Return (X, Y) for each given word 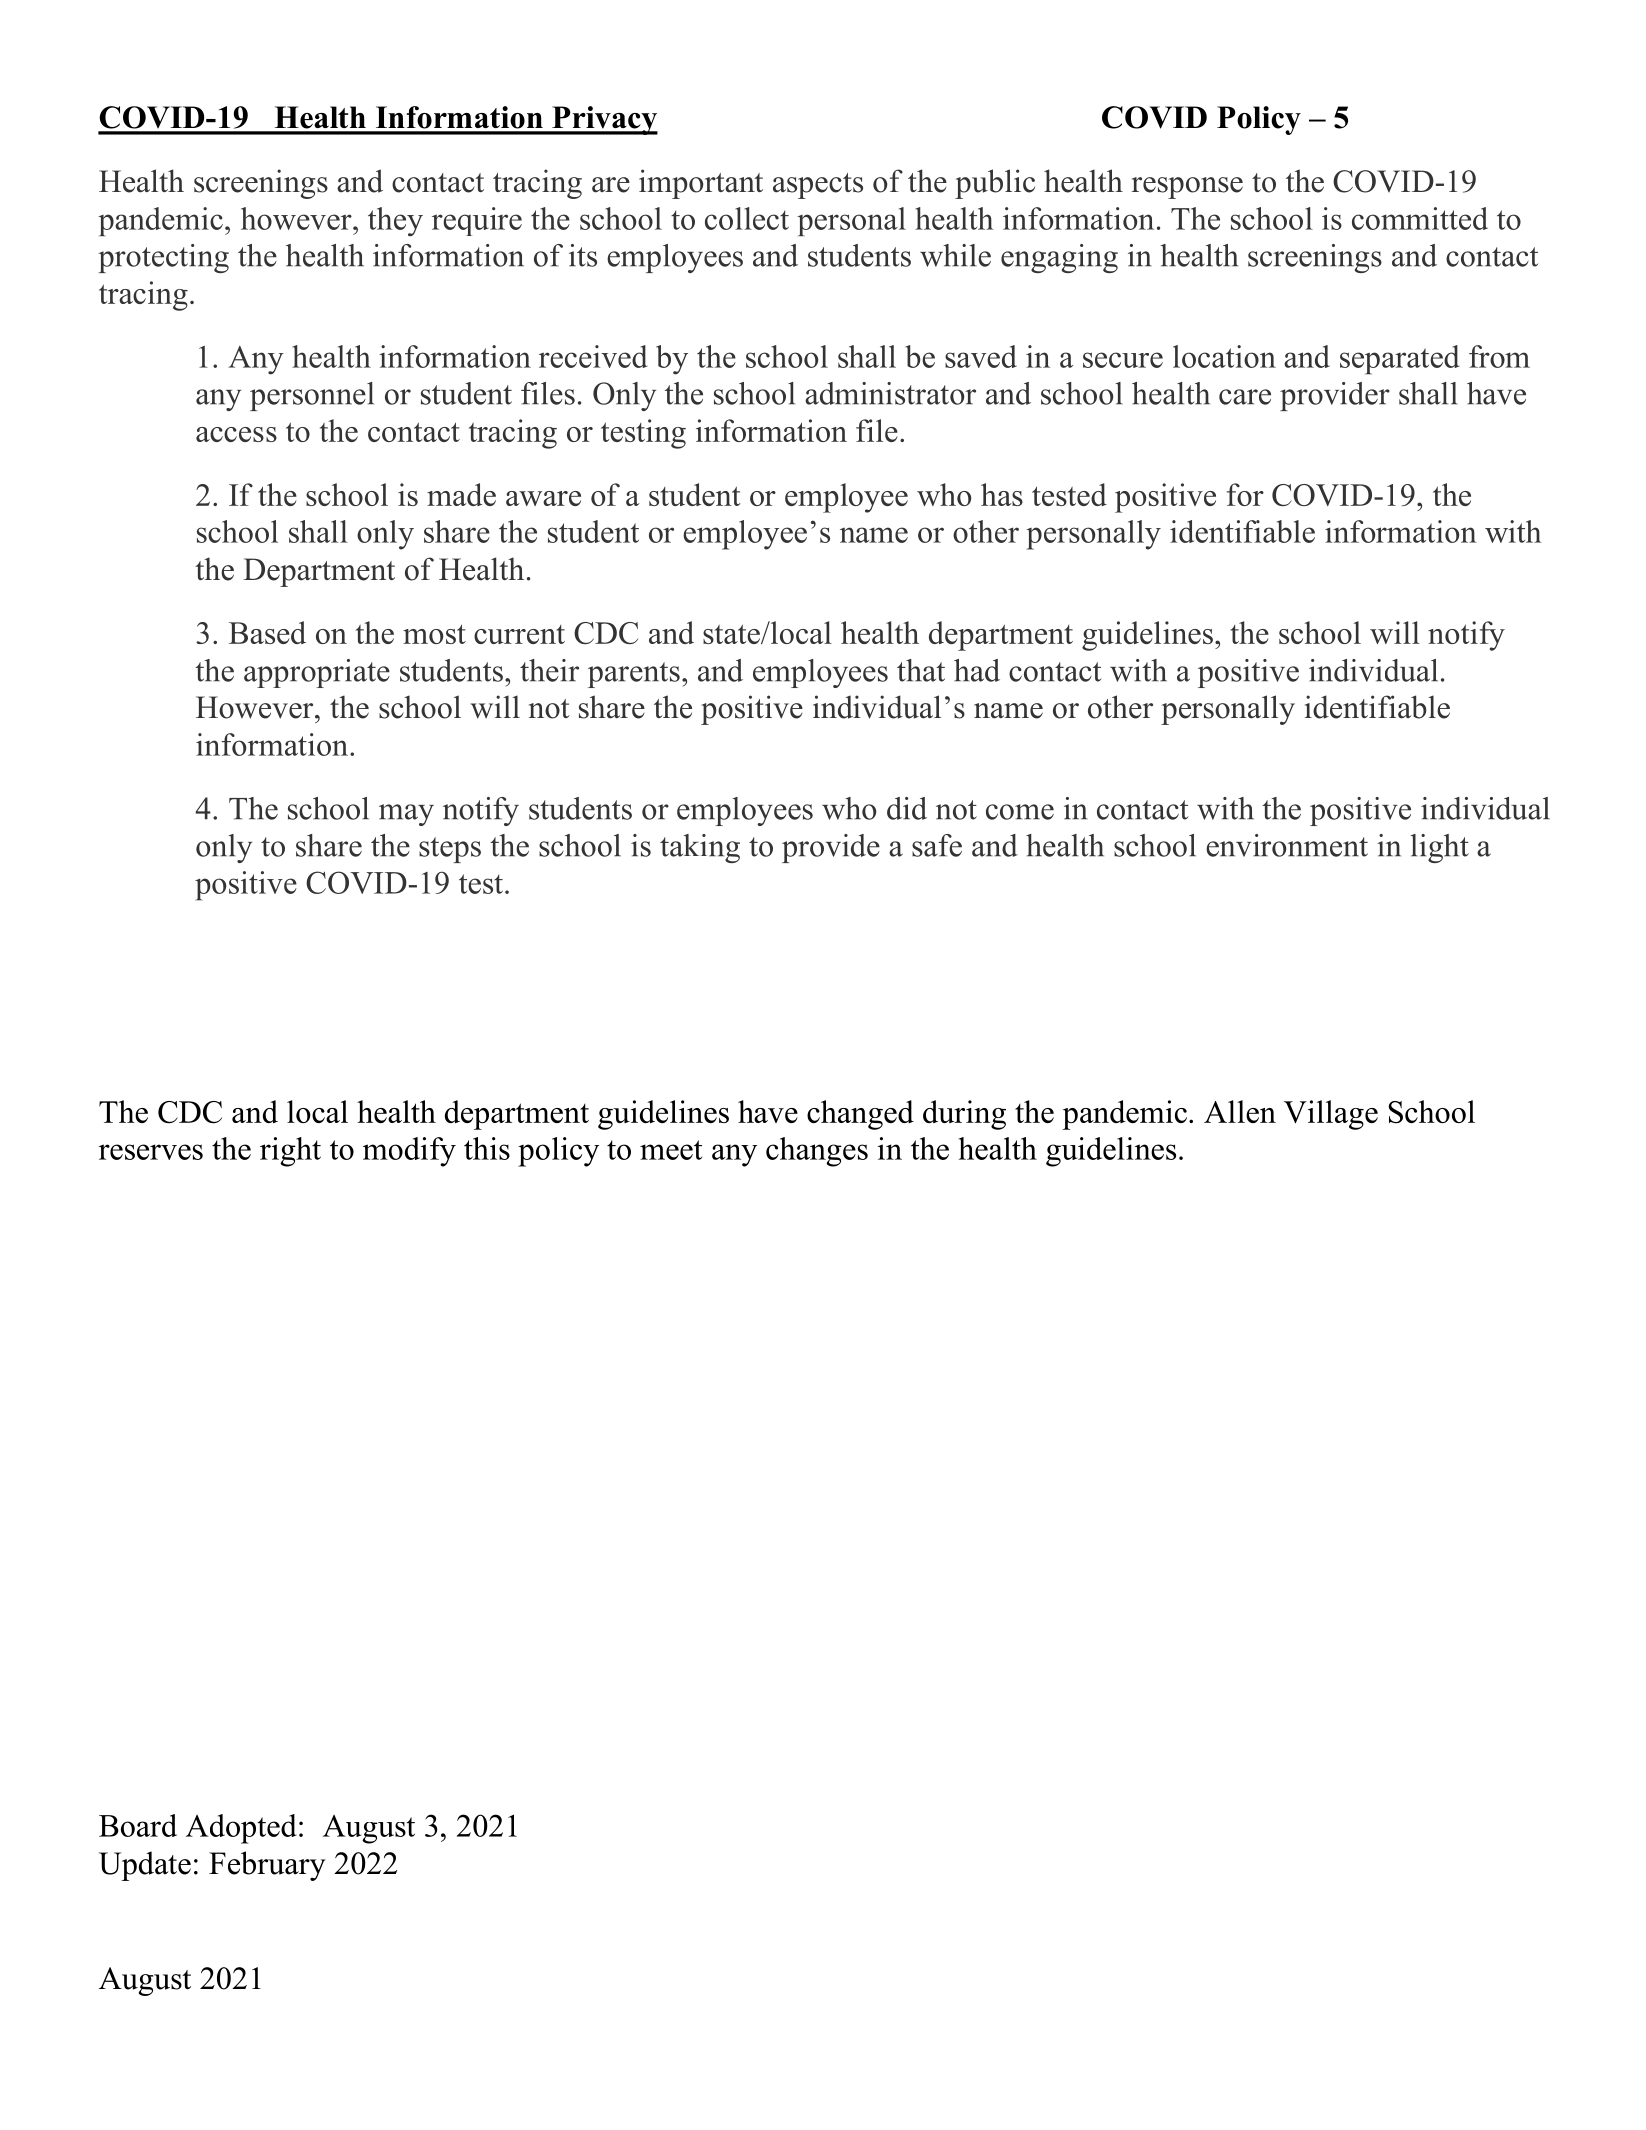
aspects (818, 186)
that (921, 670)
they (395, 221)
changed (860, 1115)
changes (817, 1152)
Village (1331, 1115)
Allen (1240, 1111)
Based (267, 632)
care (1245, 397)
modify (409, 1152)
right (290, 1152)
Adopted (241, 1829)
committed (1420, 218)
